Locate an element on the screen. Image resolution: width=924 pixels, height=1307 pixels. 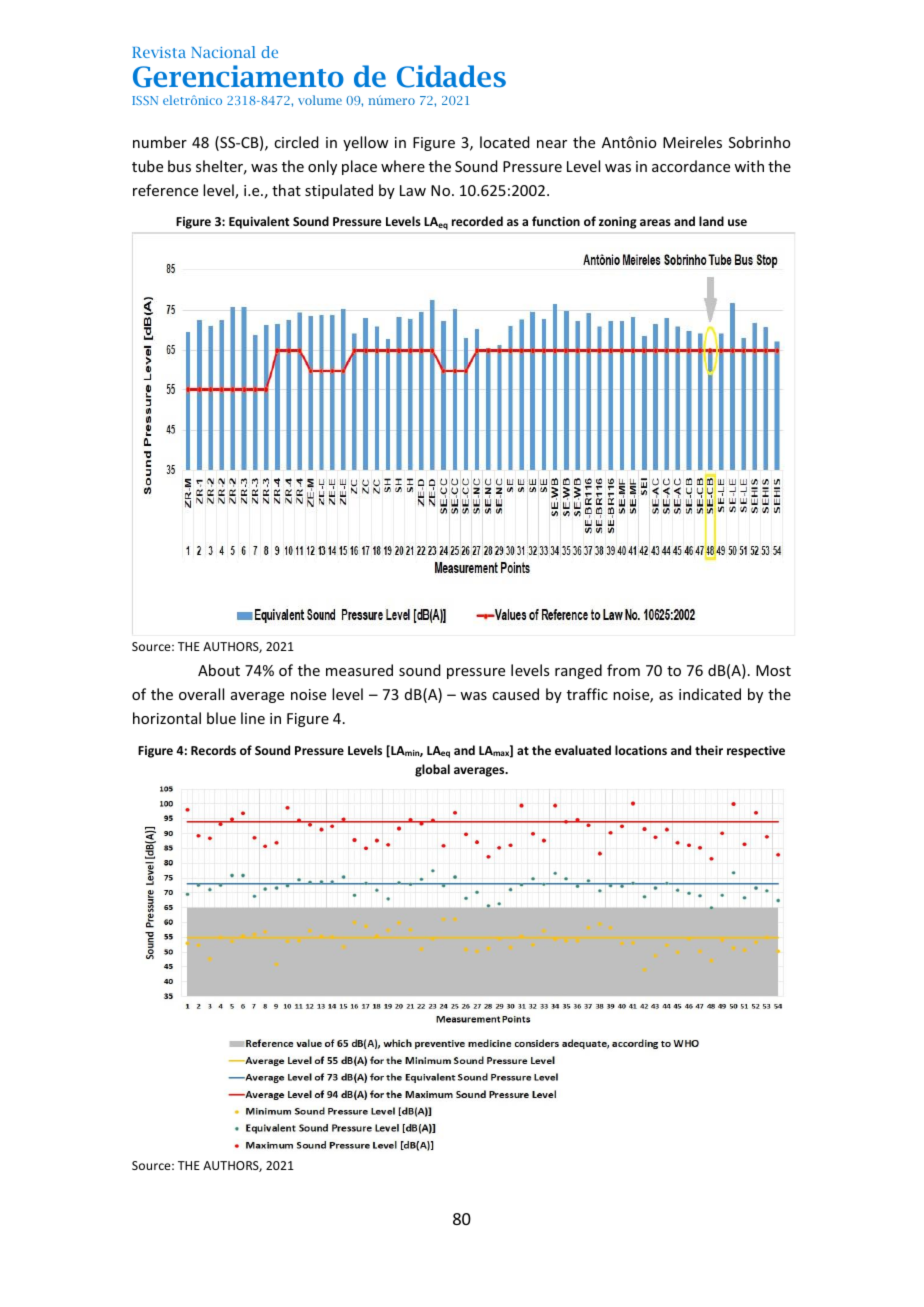
from is located at coordinates (623, 670).
